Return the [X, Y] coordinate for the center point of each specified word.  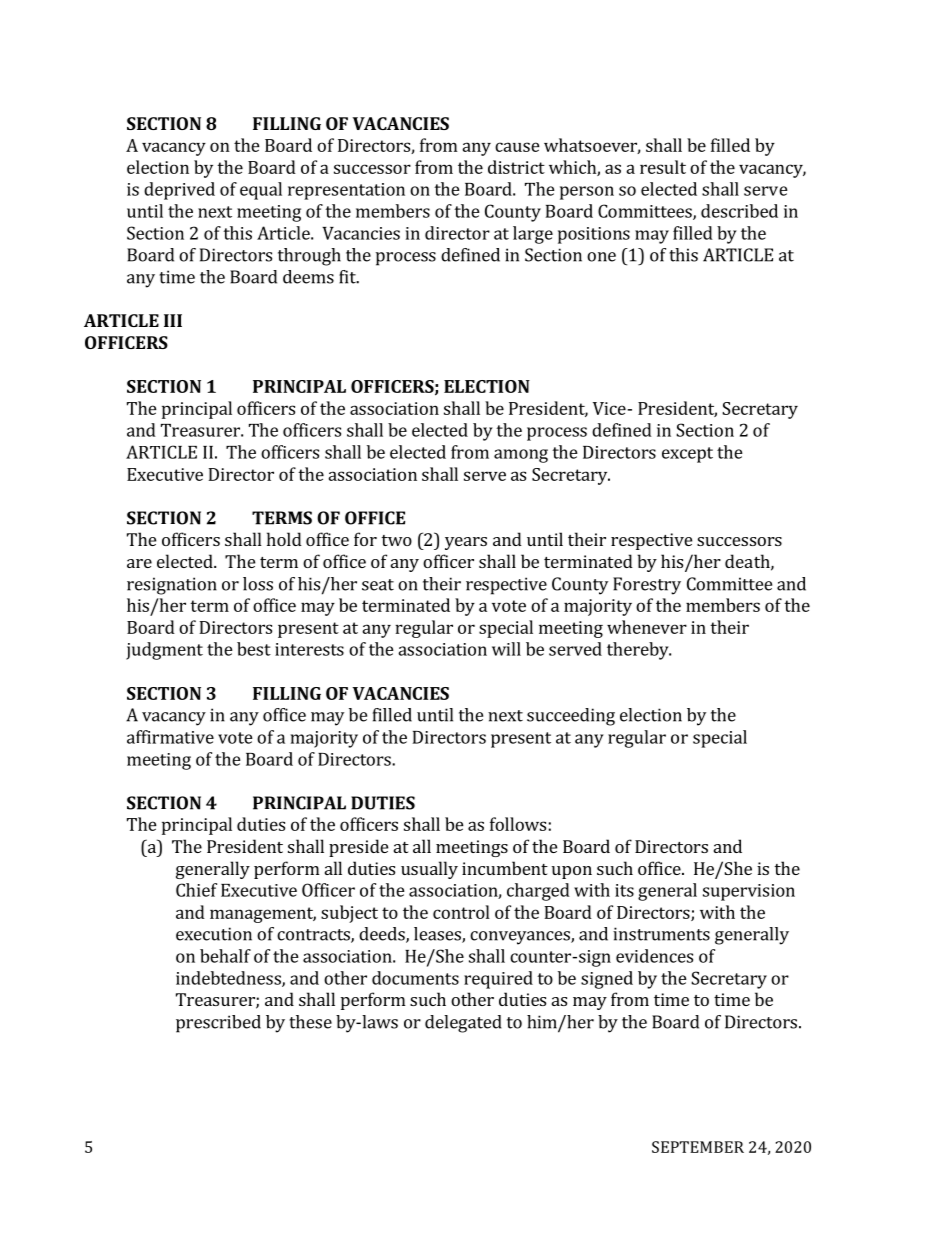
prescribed [218, 1024]
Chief [196, 890]
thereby [639, 651]
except [687, 455]
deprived [179, 191]
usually [429, 870]
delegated [463, 1024]
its [624, 890]
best [254, 649]
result [663, 167]
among [521, 456]
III [173, 320]
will [506, 649]
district [516, 167]
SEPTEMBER [698, 1147]
